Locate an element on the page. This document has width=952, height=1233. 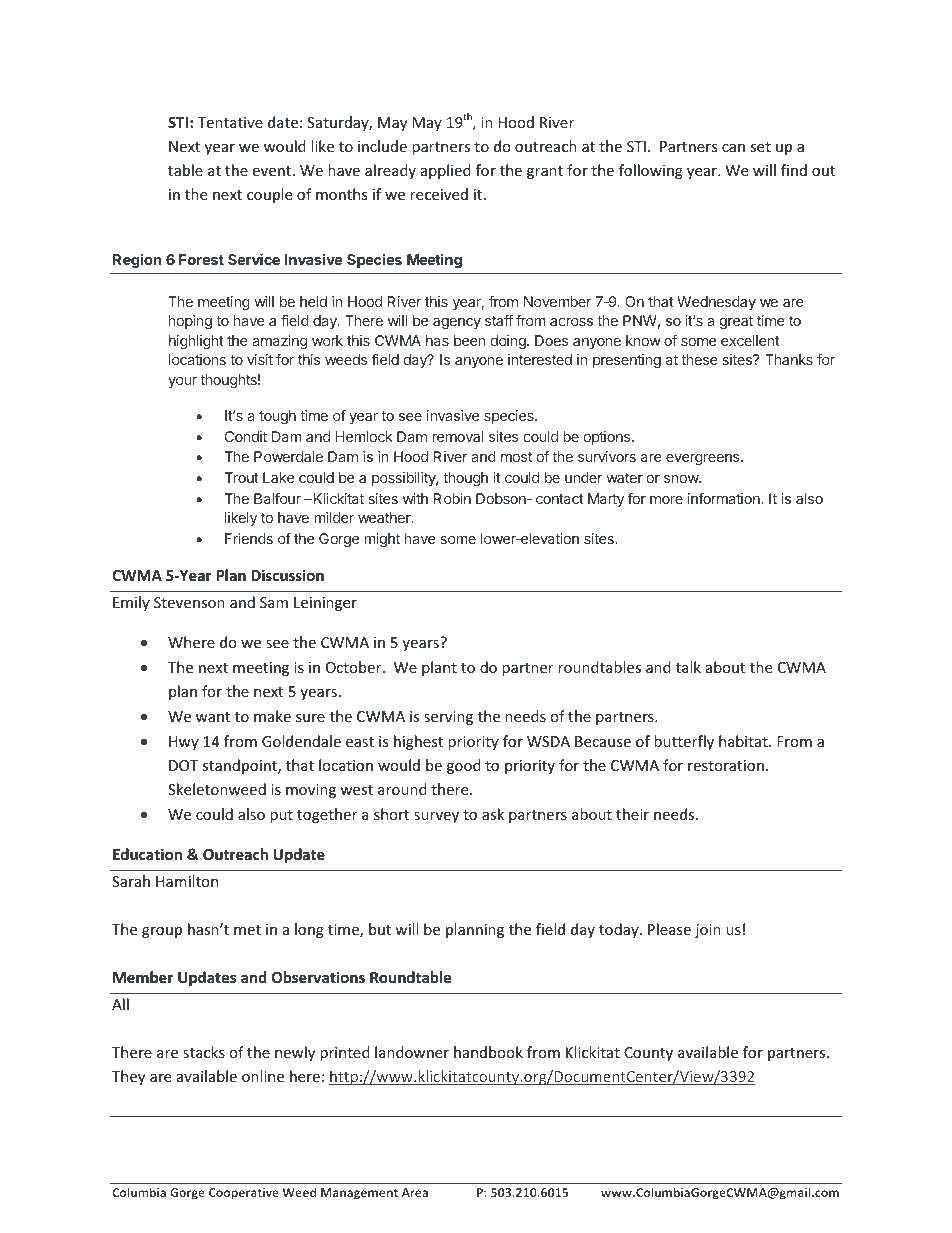
Area is located at coordinates (415, 1192).
